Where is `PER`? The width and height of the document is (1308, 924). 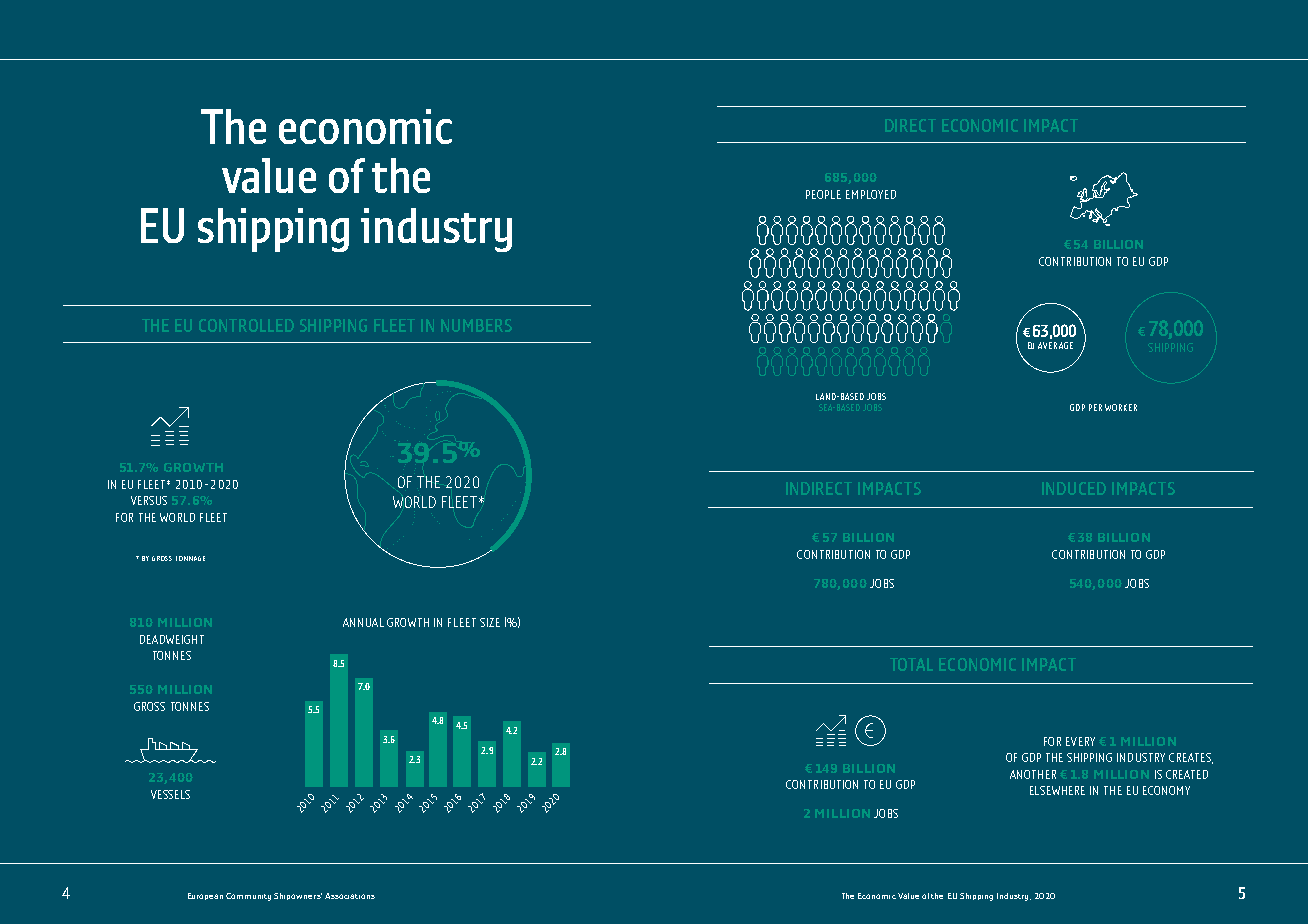
PER is located at coordinates (1095, 407).
